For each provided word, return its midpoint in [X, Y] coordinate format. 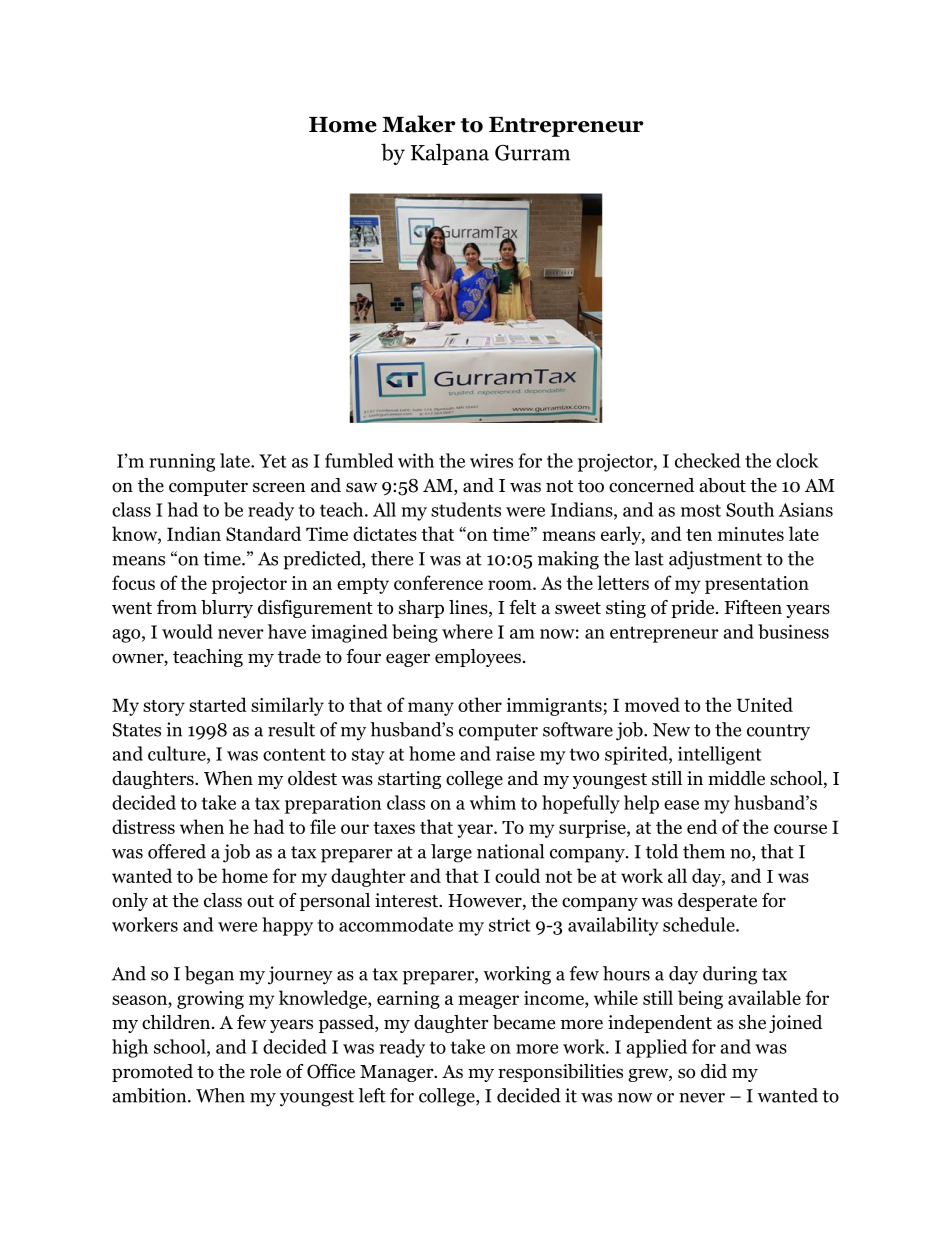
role [265, 1071]
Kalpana [450, 154]
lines [469, 608]
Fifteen [753, 607]
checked [707, 460]
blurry [227, 609]
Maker [418, 124]
